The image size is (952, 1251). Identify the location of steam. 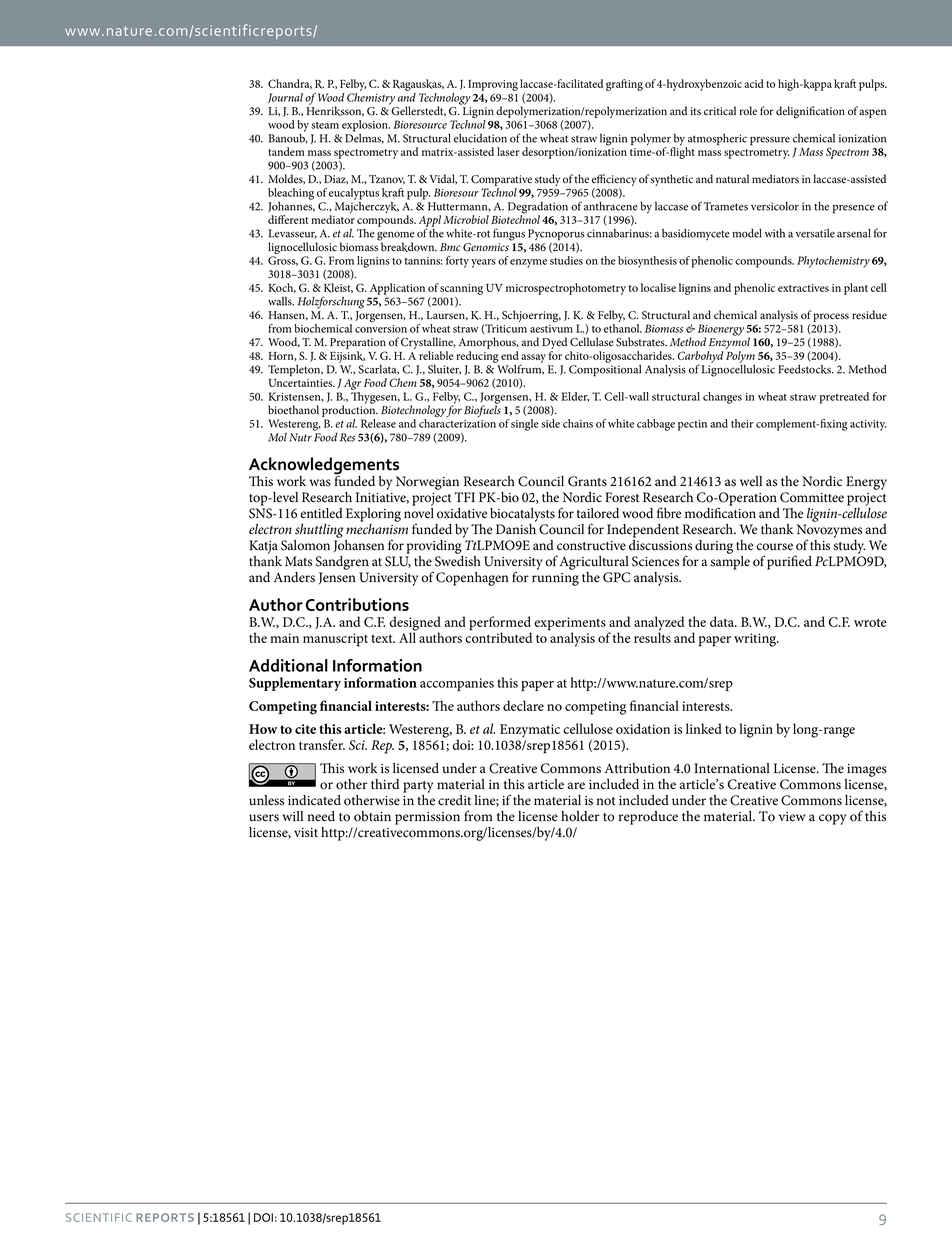
(325, 125).
